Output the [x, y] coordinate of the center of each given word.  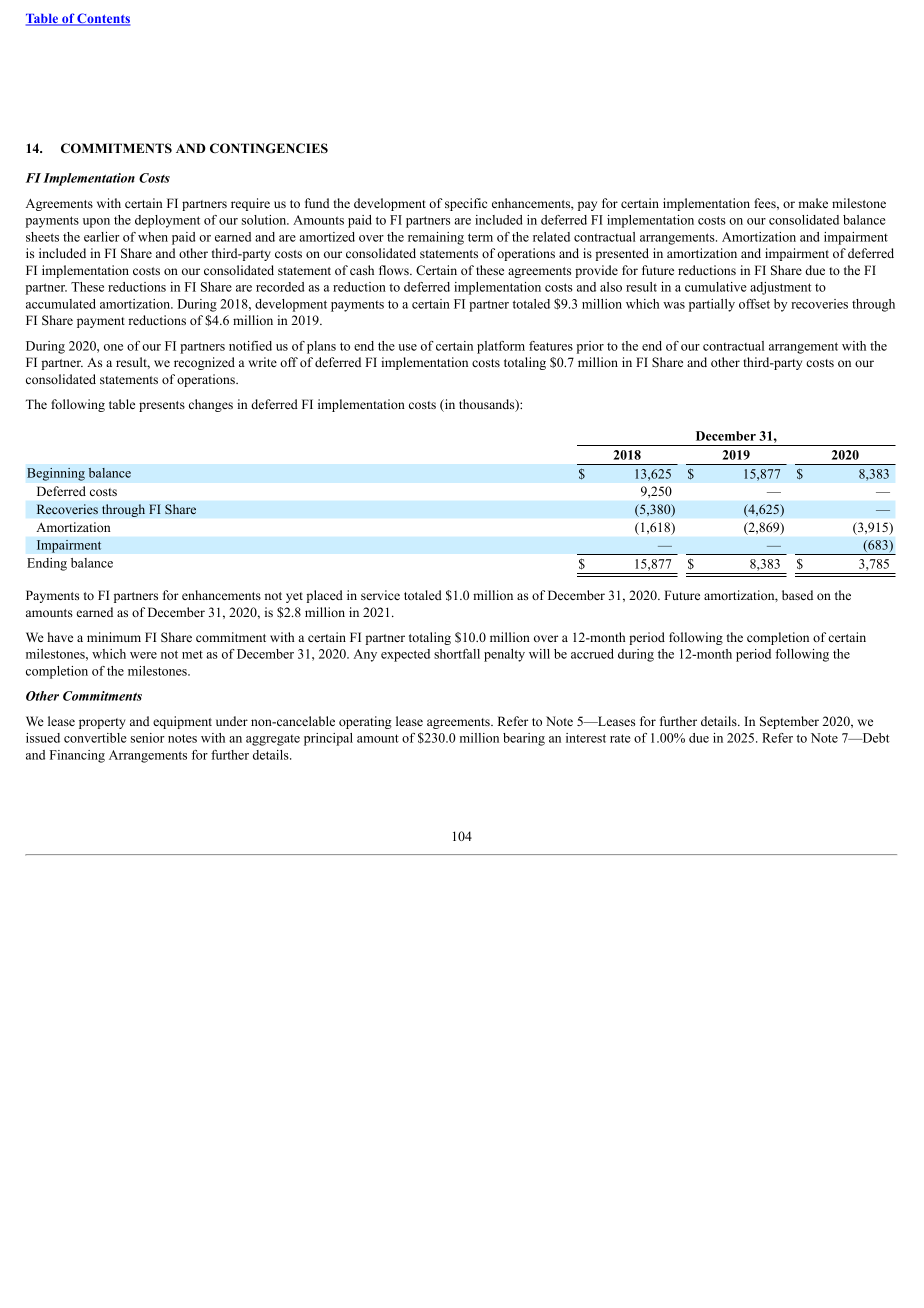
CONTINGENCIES [269, 148]
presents [162, 406]
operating [365, 722]
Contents [103, 19]
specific [466, 204]
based [797, 595]
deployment [167, 221]
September [789, 722]
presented [622, 254]
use [407, 347]
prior [590, 347]
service [380, 595]
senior [148, 738]
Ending [47, 564]
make [813, 203]
